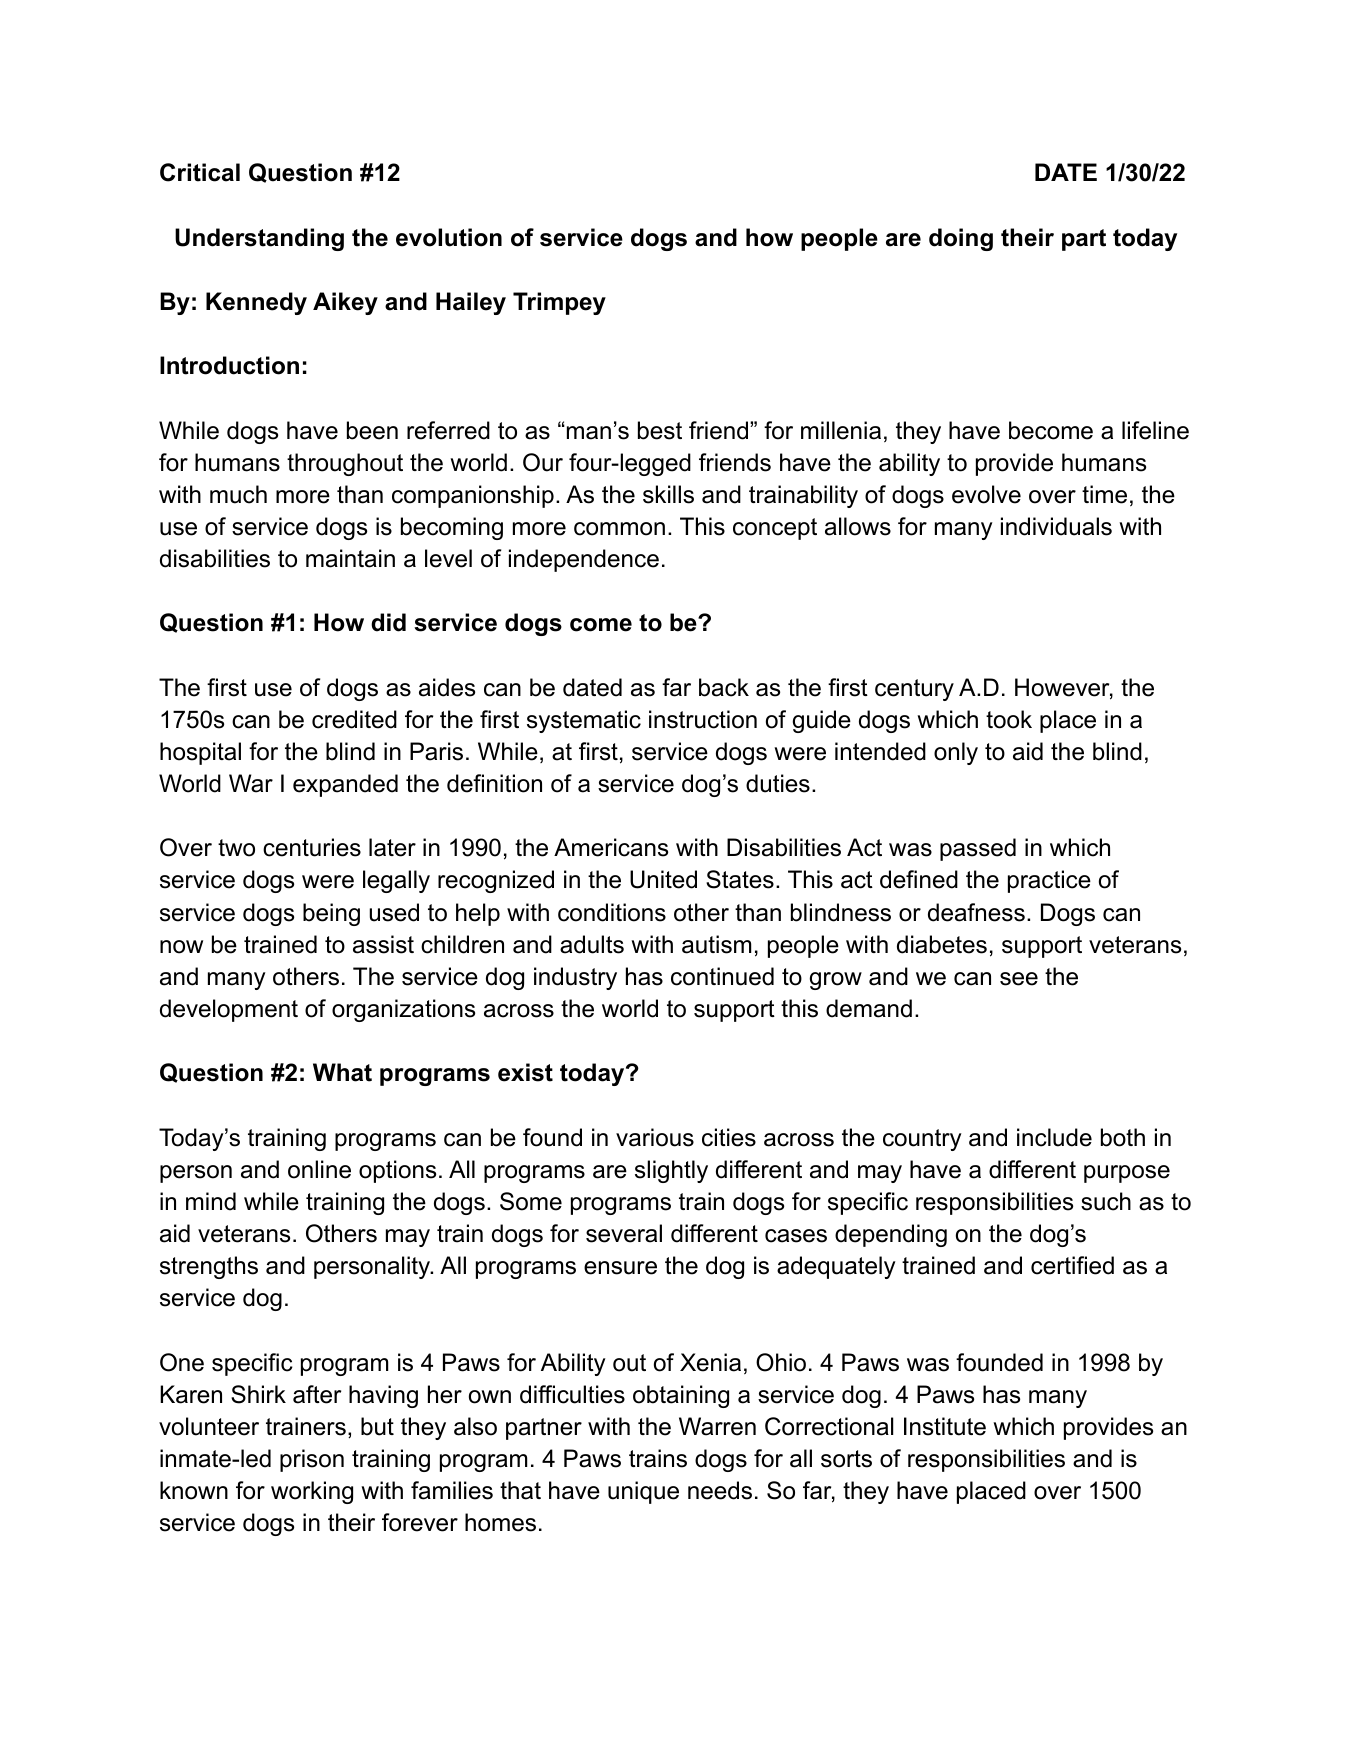 The width and height of the document is (1352, 1750). I want to click on practice, so click(1049, 881).
